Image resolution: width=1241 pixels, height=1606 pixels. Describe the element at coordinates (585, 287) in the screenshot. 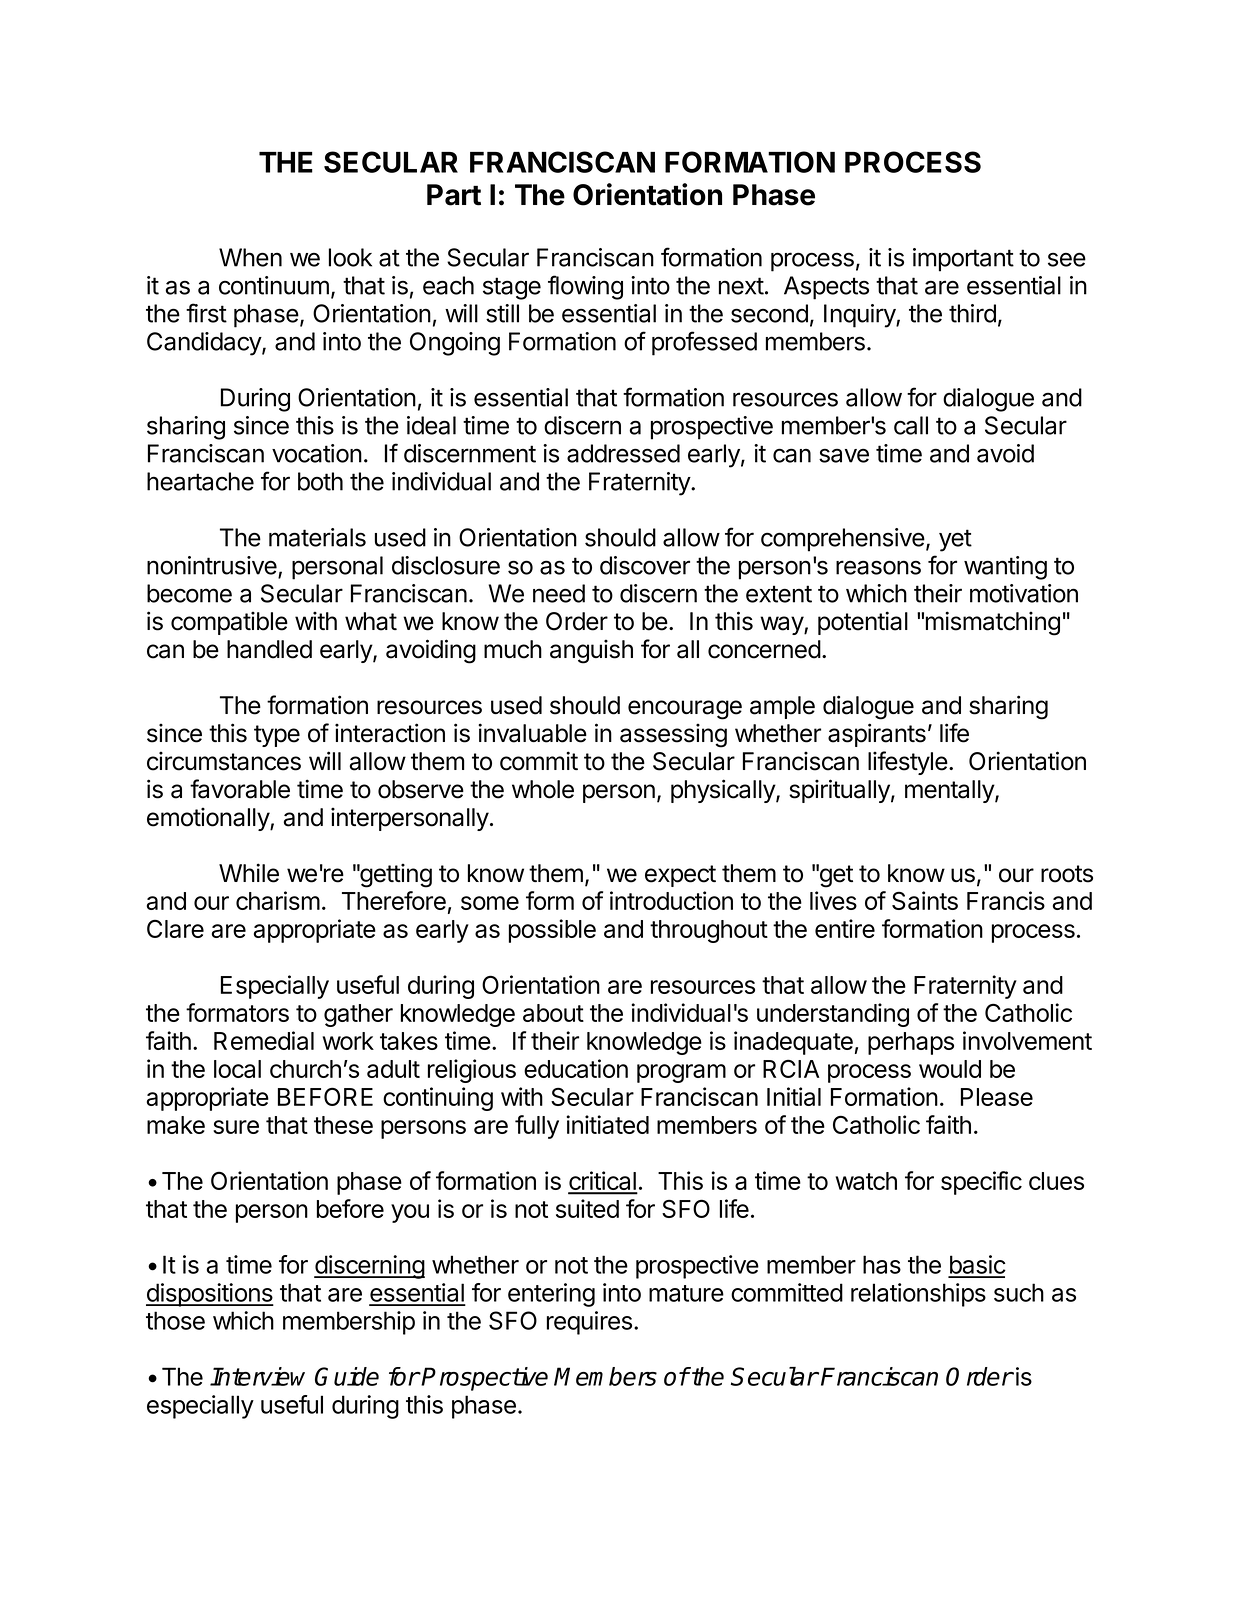

I see `flowing` at that location.
